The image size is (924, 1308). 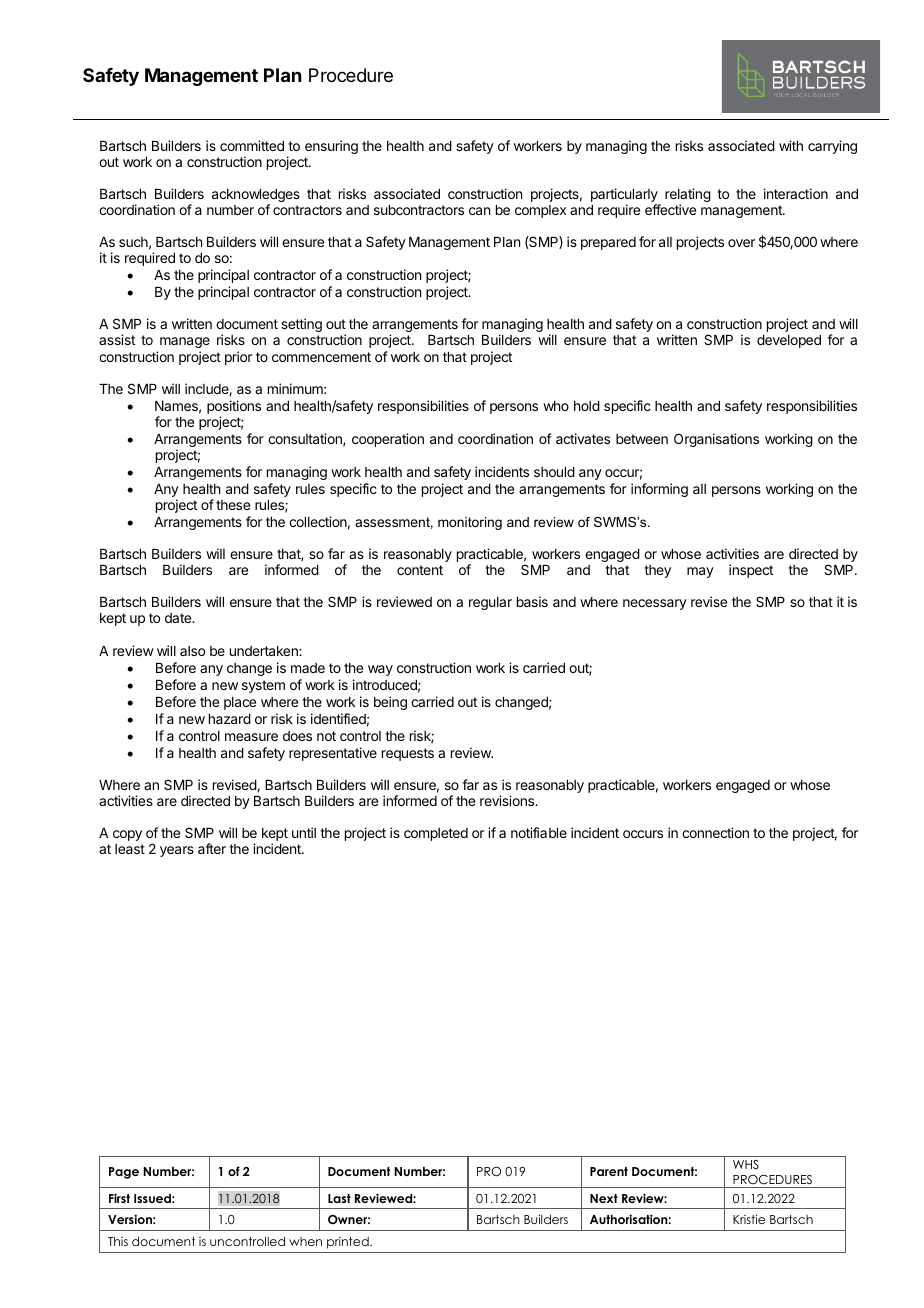 I want to click on acknowledges, so click(x=256, y=197).
